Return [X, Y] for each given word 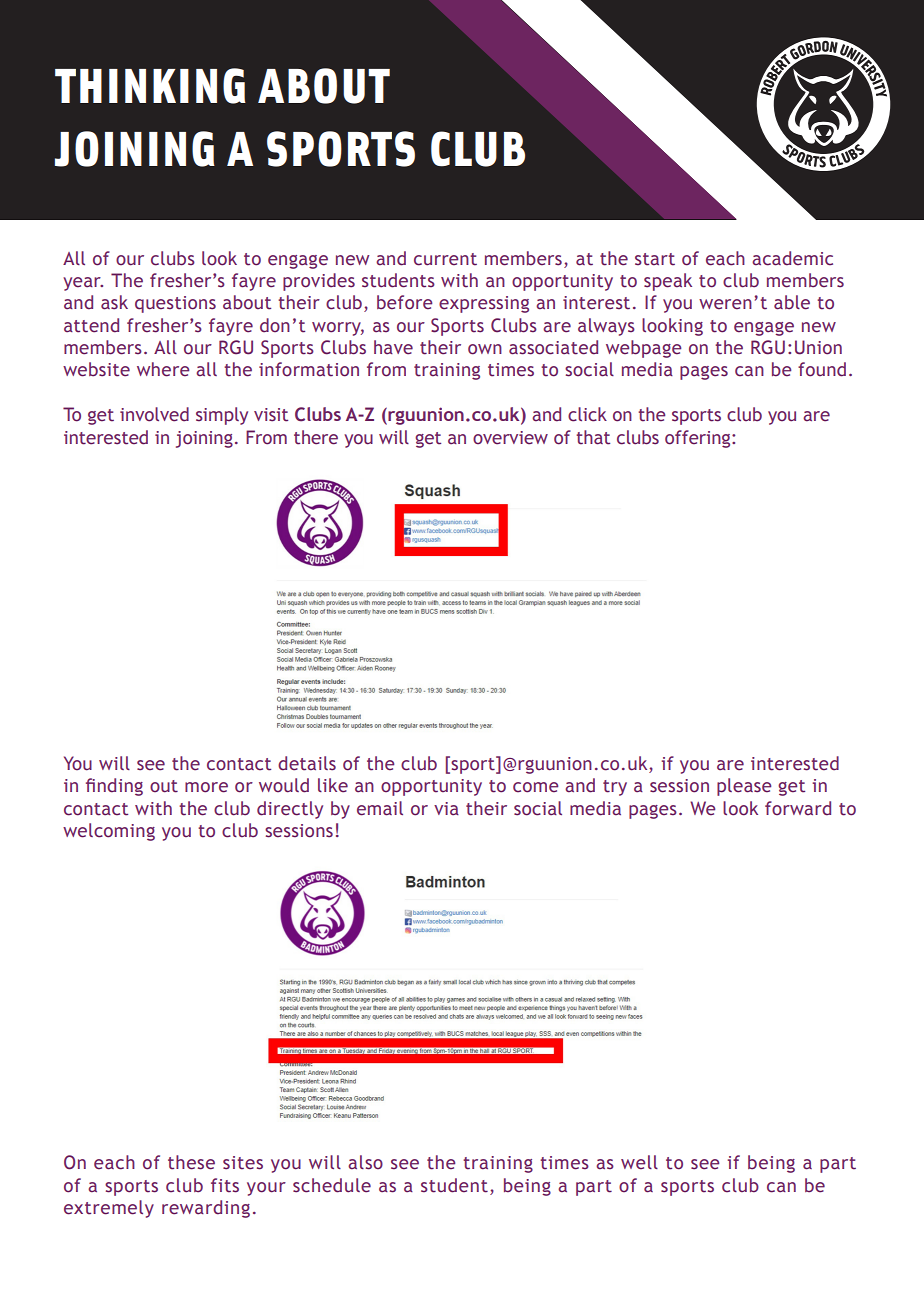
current [445, 259]
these [191, 1162]
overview [510, 438]
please [744, 787]
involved [154, 414]
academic [792, 258]
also [365, 1162]
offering [699, 439]
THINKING [150, 86]
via [446, 809]
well [639, 1162]
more [206, 787]
